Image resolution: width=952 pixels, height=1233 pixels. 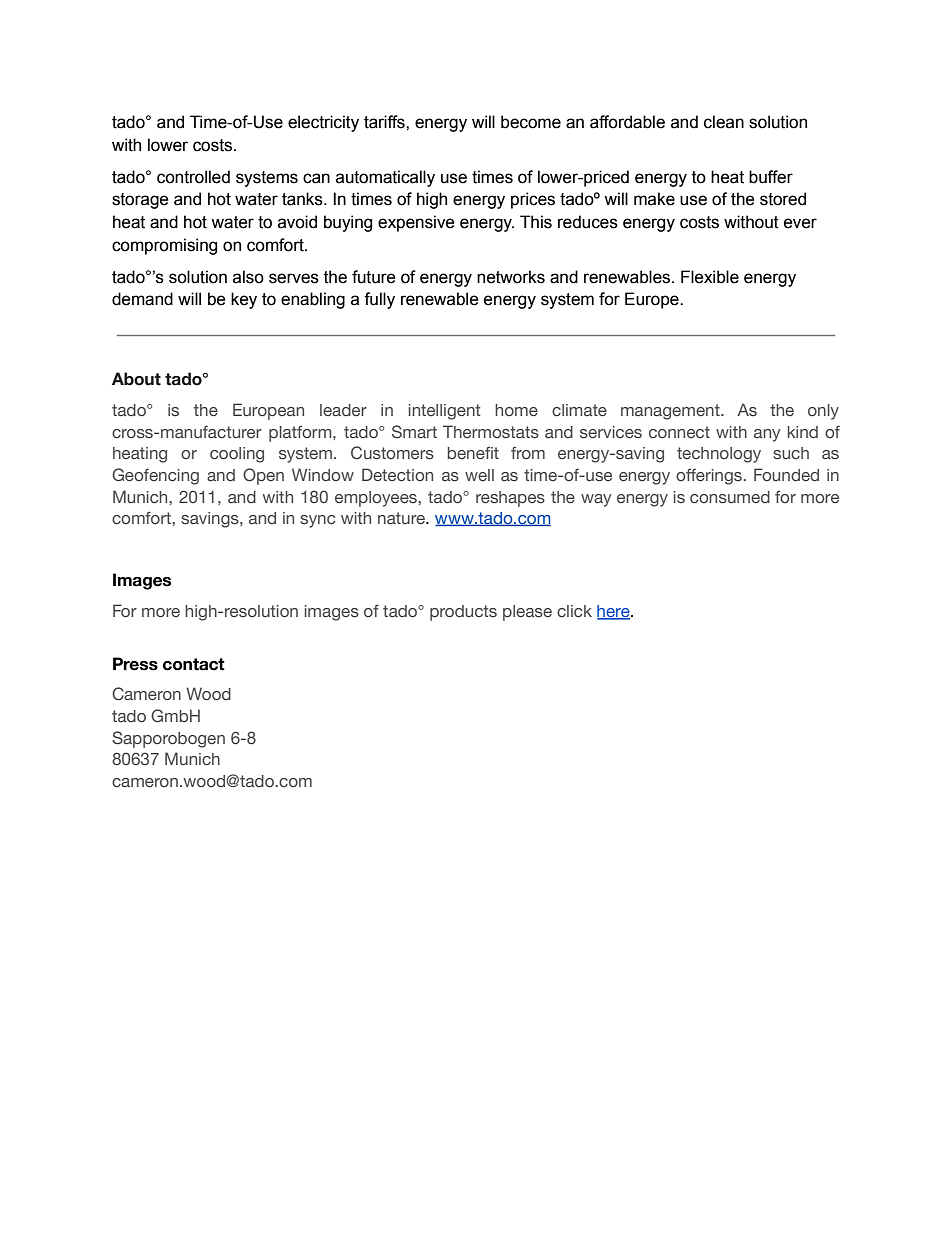 What do you see at coordinates (194, 664) in the screenshot?
I see `contact` at bounding box center [194, 664].
